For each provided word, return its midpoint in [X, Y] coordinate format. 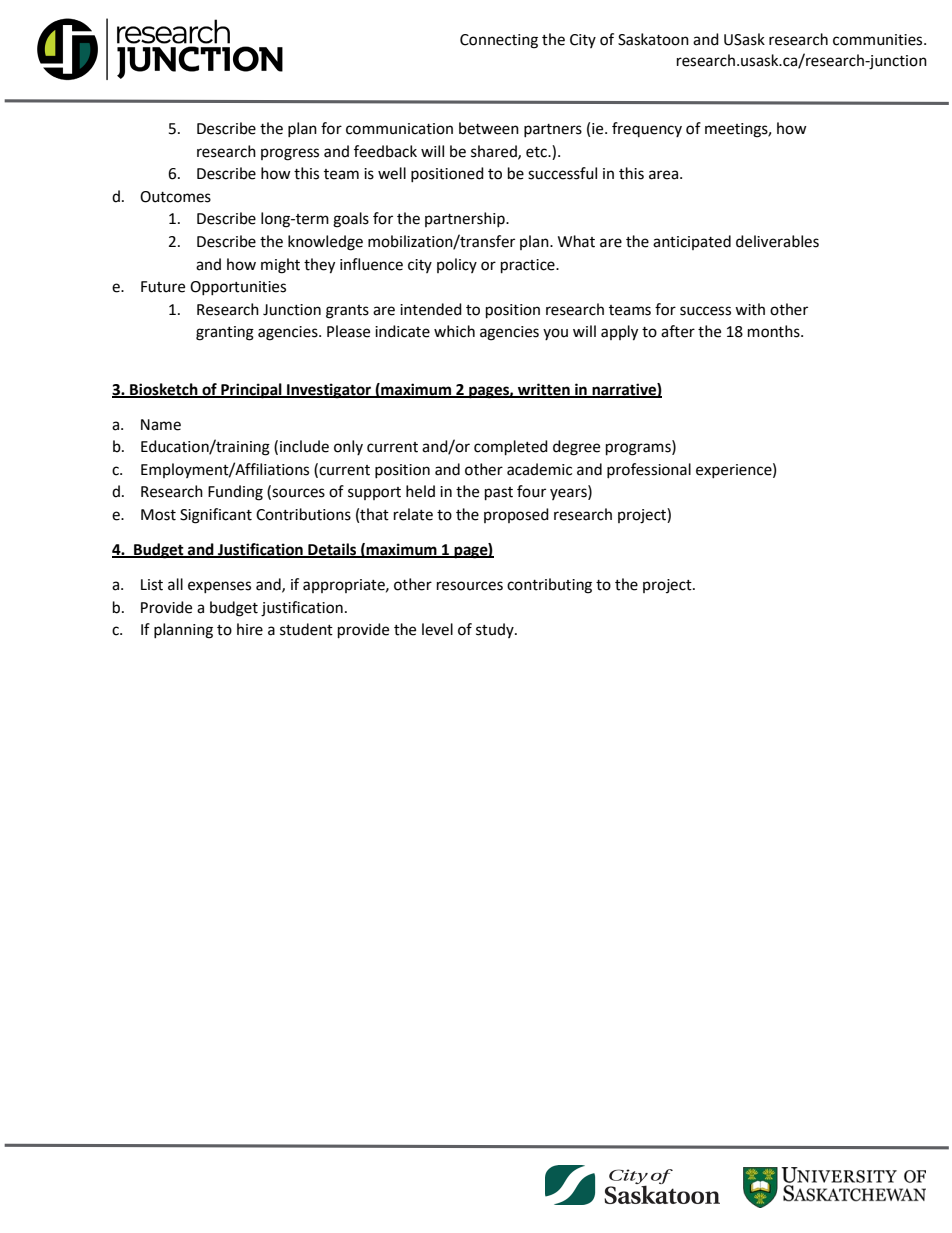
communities [879, 40]
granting [225, 333]
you [555, 334]
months [775, 331]
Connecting [499, 41]
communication [399, 129]
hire [250, 629]
